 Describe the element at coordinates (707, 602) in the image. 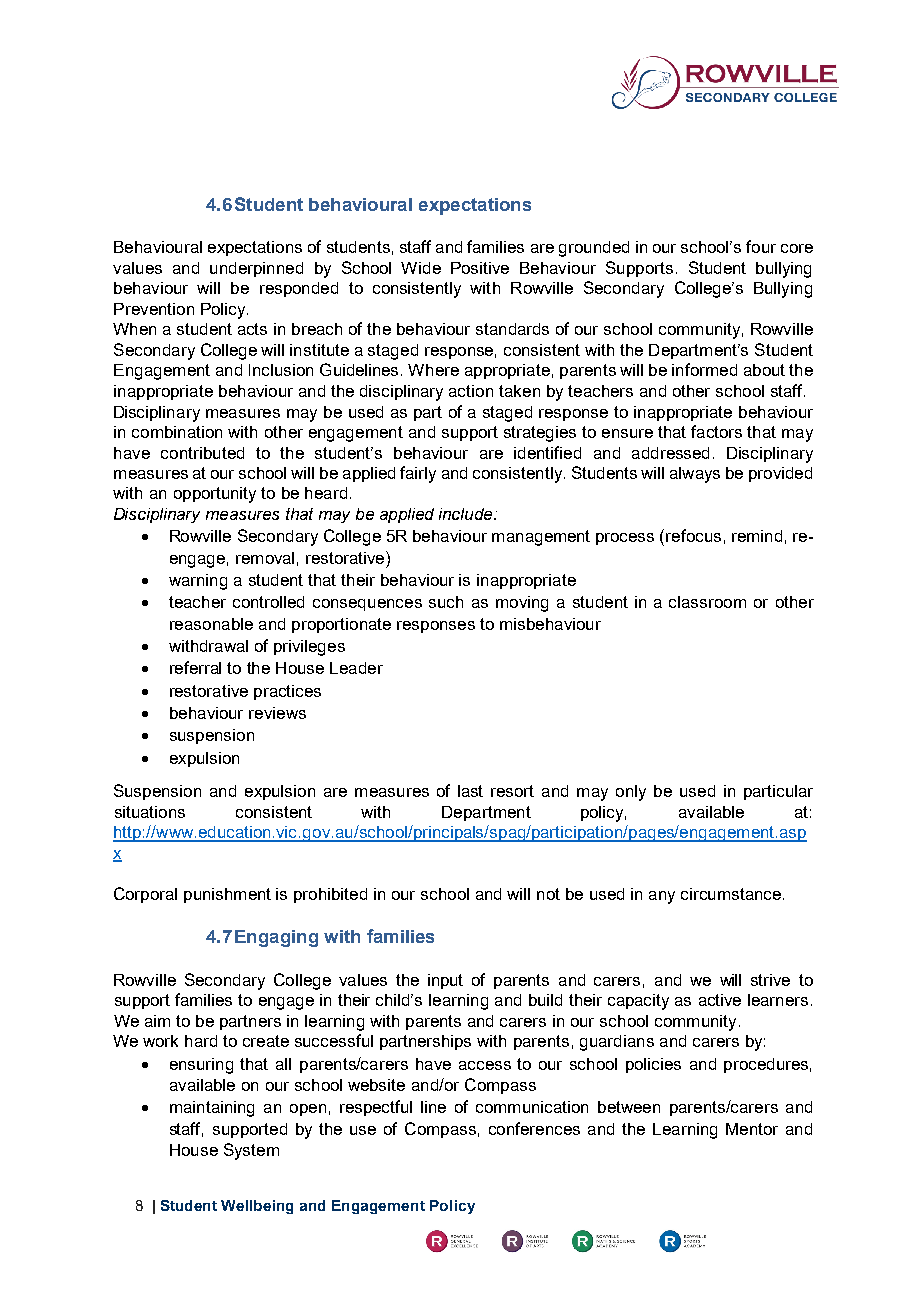

I see `classroom` at that location.
